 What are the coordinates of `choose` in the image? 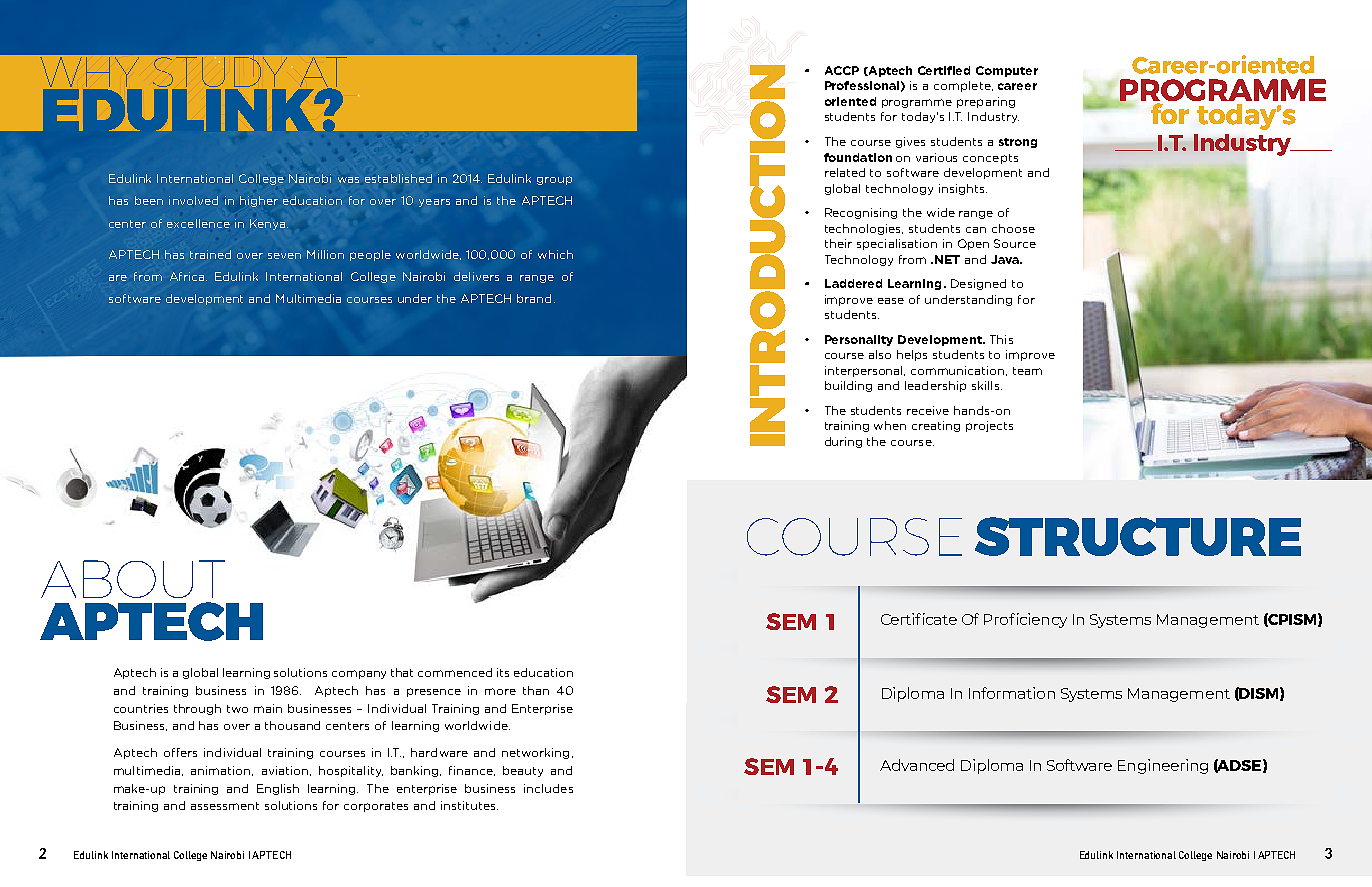 It's located at (1013, 228).
